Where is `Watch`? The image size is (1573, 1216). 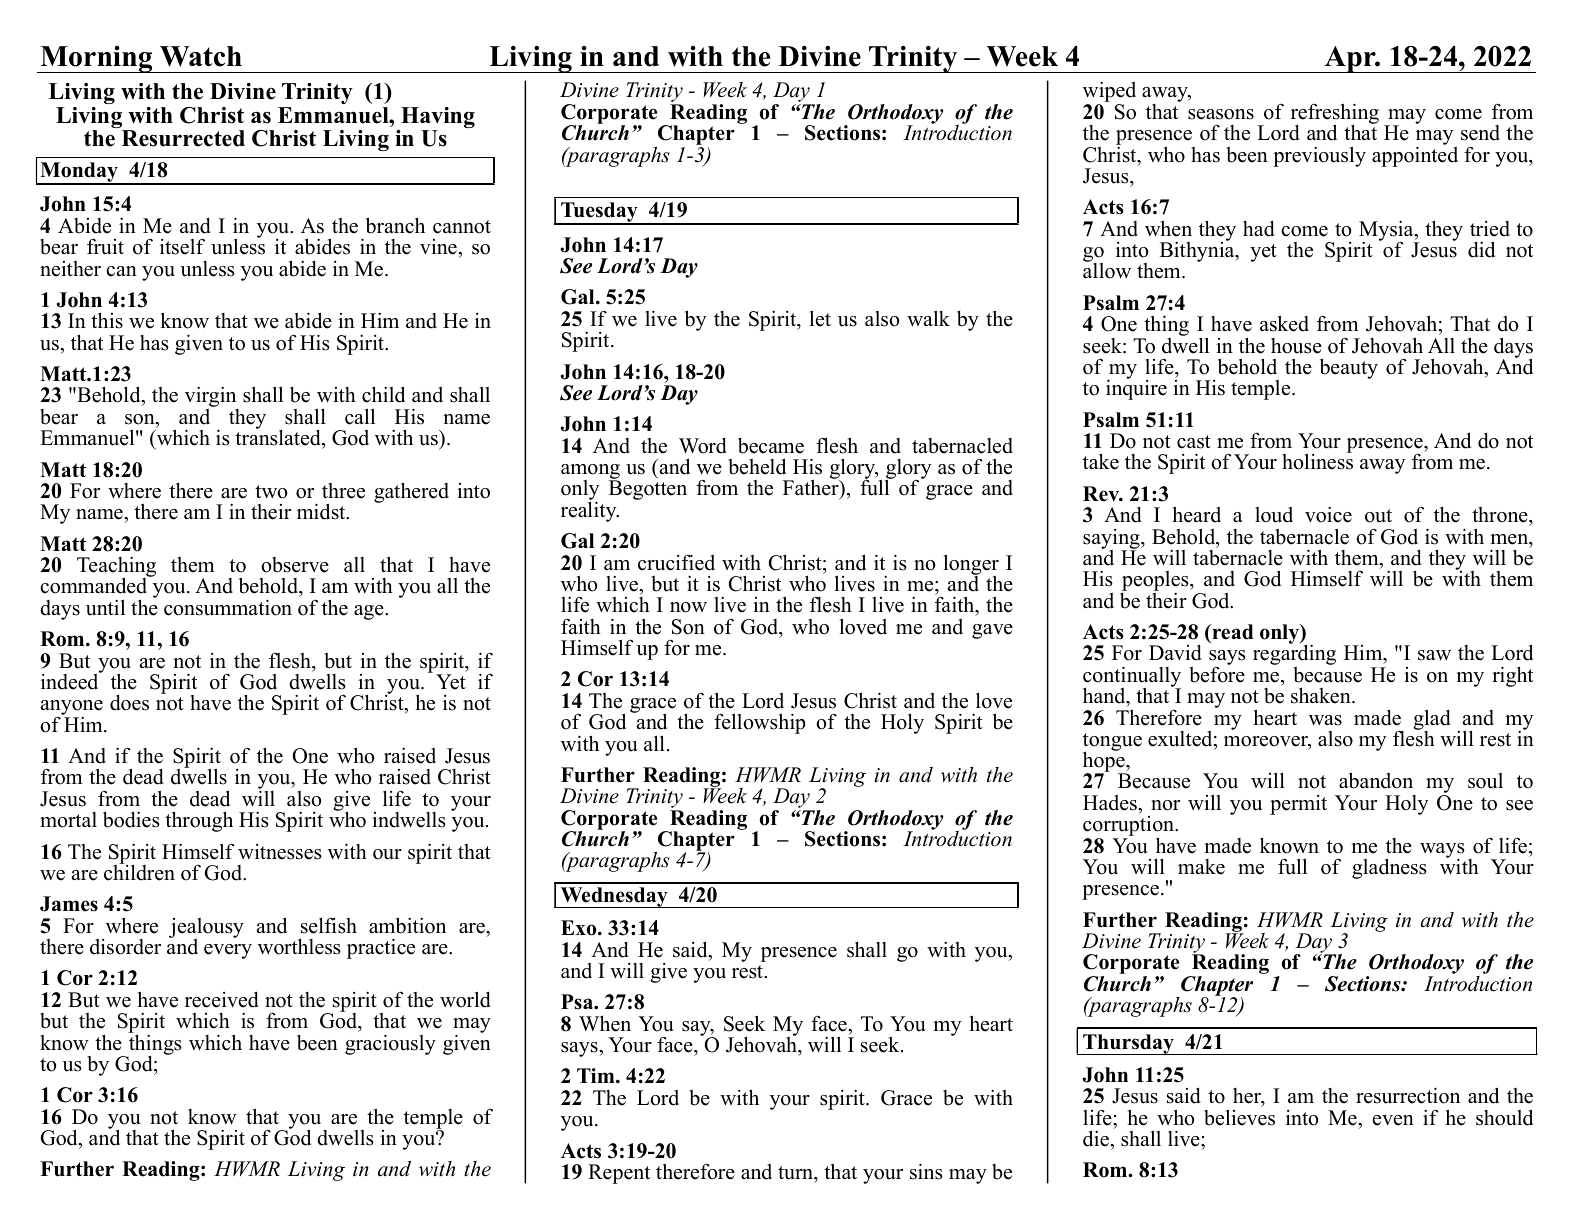
Watch is located at coordinates (201, 56).
